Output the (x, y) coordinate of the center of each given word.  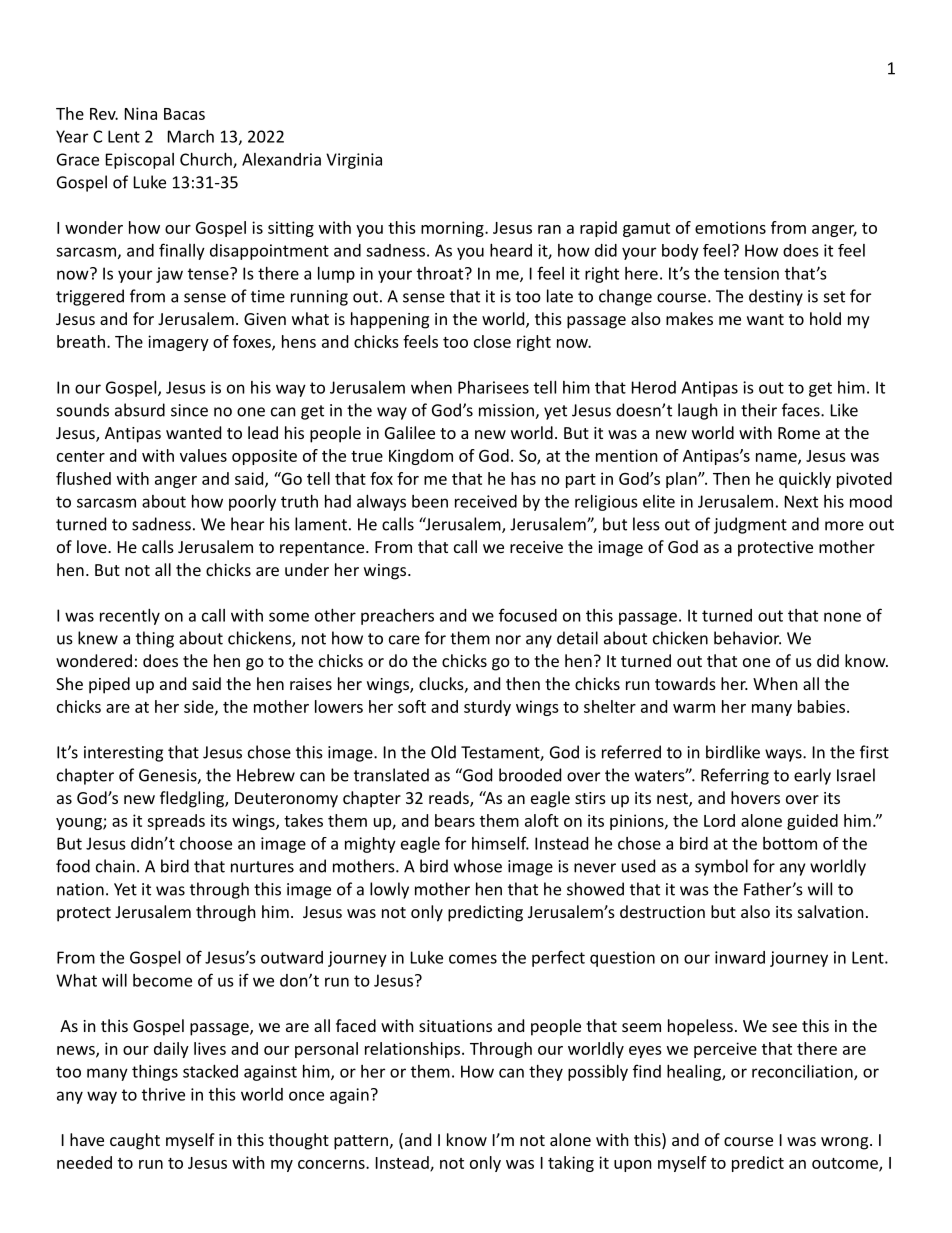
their (759, 410)
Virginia (354, 161)
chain (115, 866)
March (191, 136)
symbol (721, 867)
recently (130, 617)
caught (135, 1141)
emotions (730, 227)
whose (478, 866)
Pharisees (493, 387)
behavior (747, 638)
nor (508, 640)
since (189, 410)
